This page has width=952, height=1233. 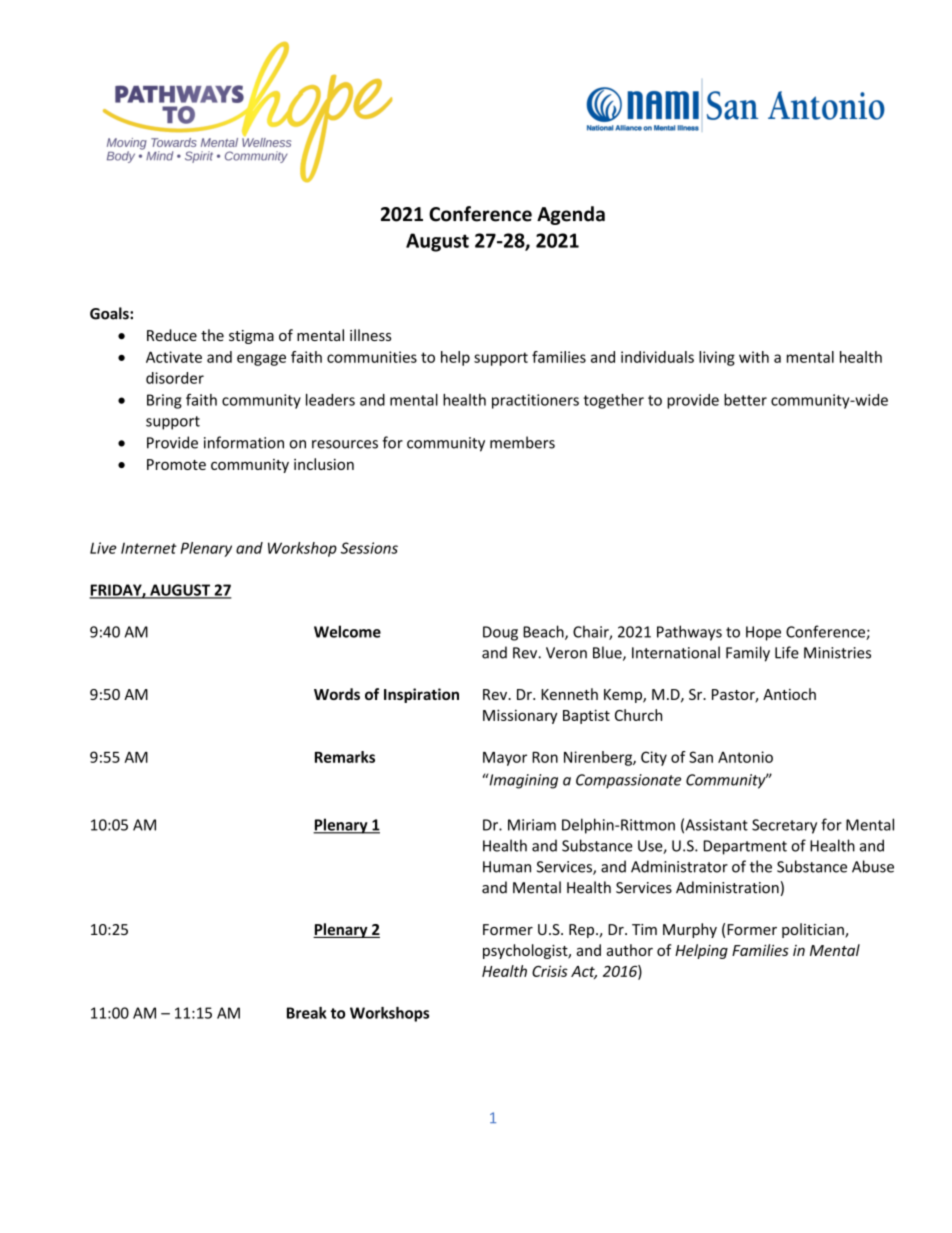 What do you see at coordinates (571, 215) in the page?
I see `Agenda` at bounding box center [571, 215].
